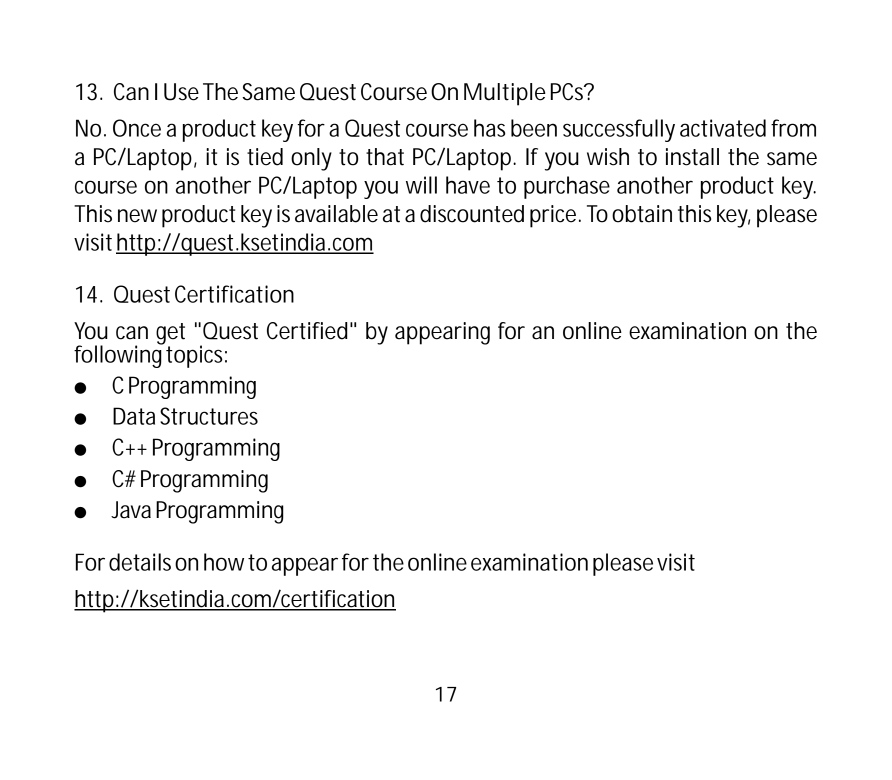 Image resolution: width=892 pixels, height=780 pixels. What do you see at coordinates (723, 128) in the page?
I see `activated` at bounding box center [723, 128].
